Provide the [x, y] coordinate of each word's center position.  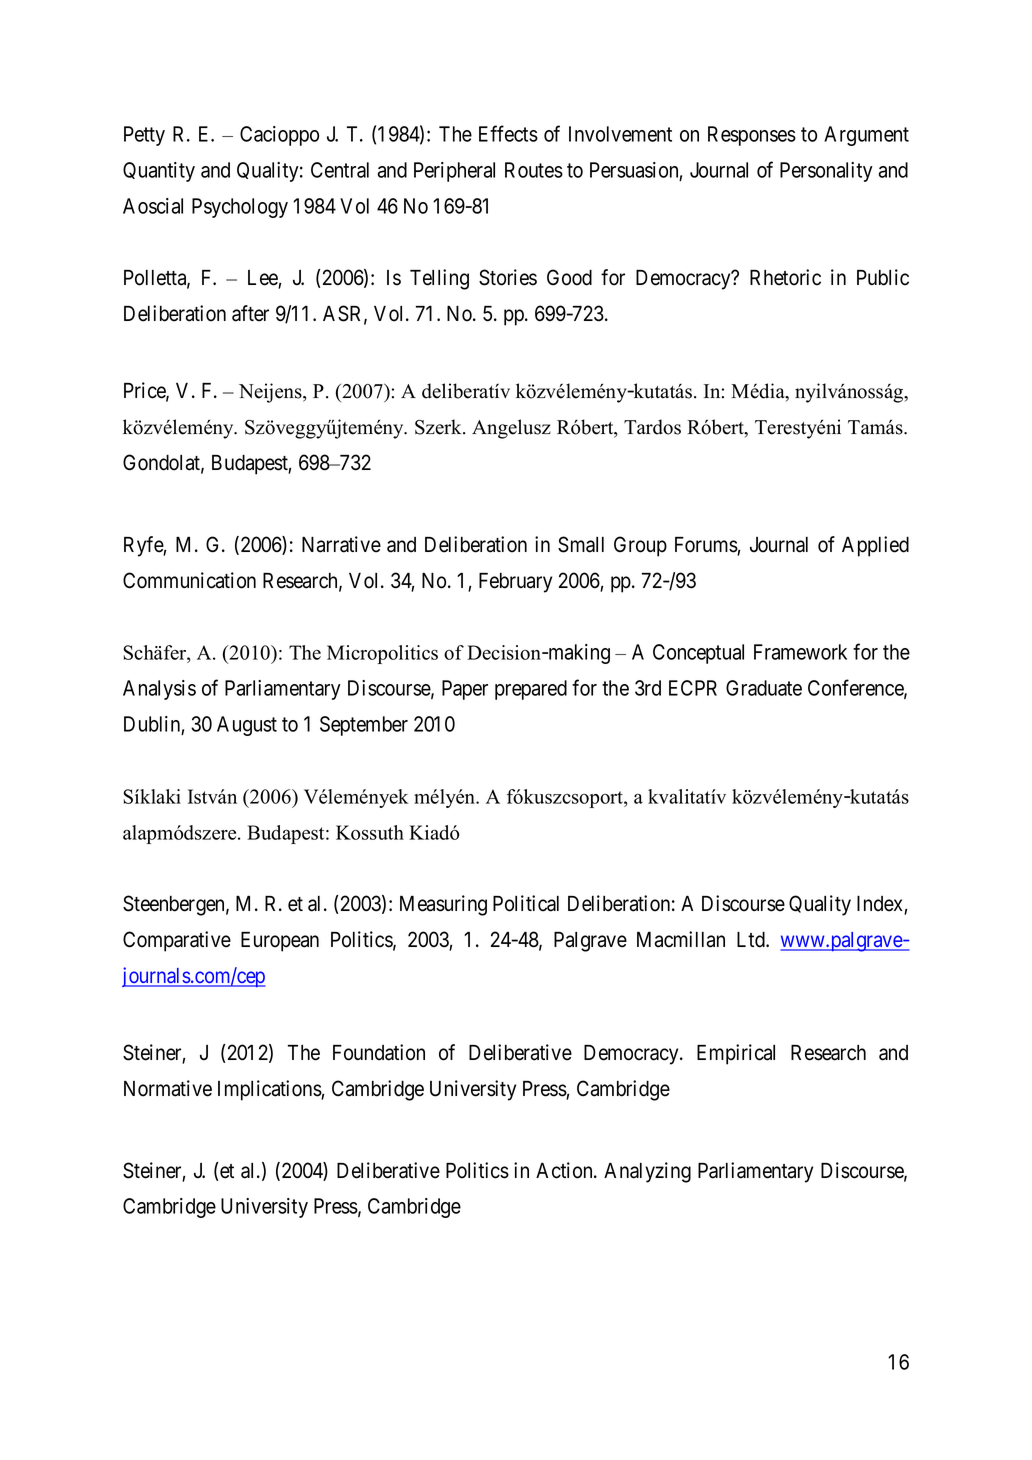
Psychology [240, 208]
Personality [826, 172]
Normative [168, 1088]
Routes [534, 170]
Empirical [736, 1054]
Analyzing [647, 1172]
